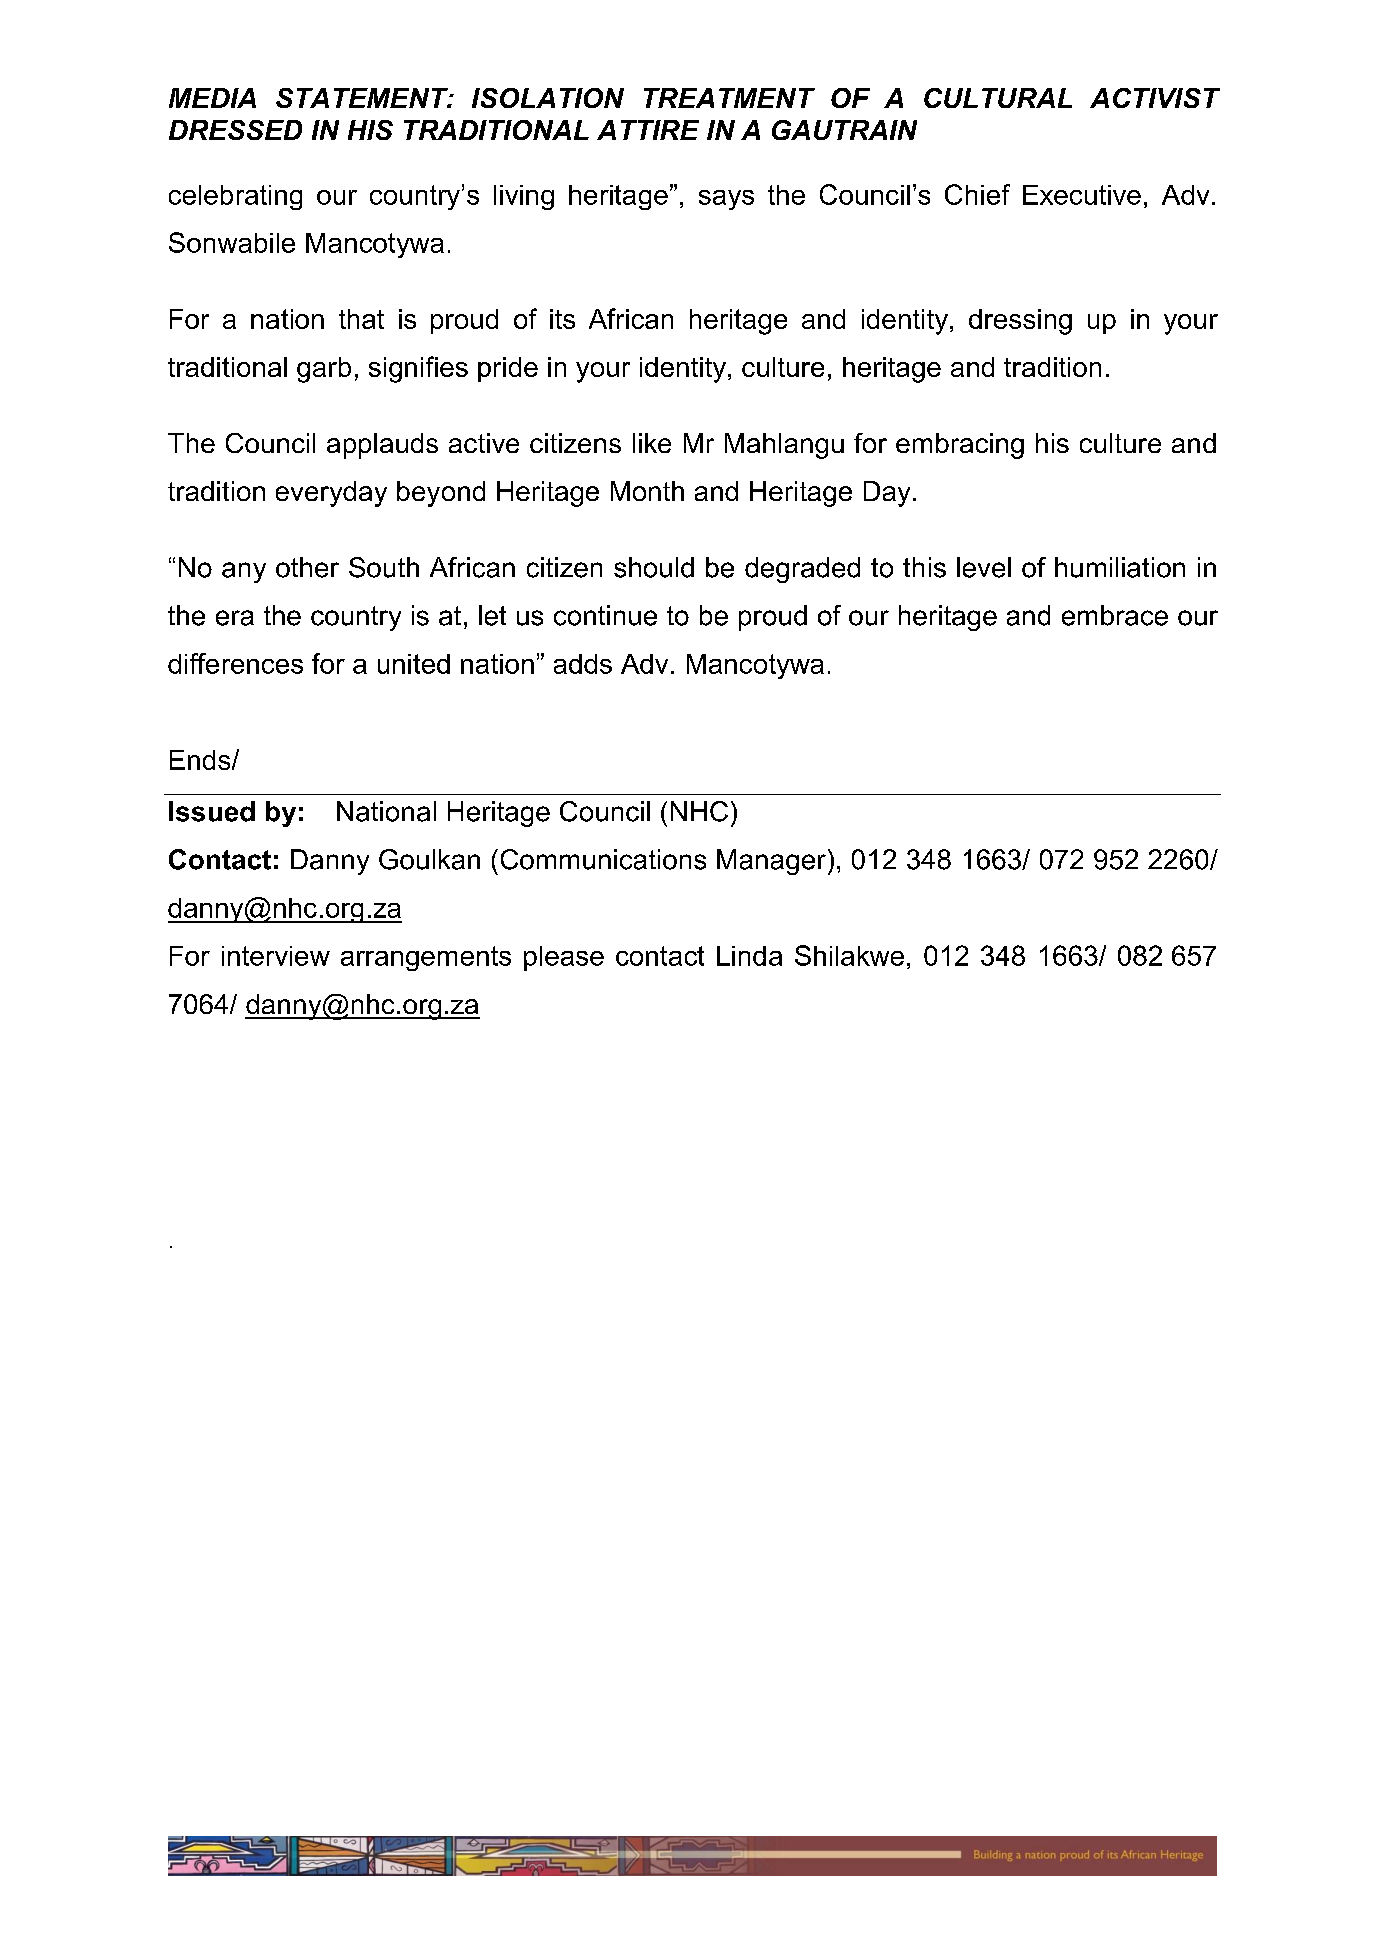  Describe the element at coordinates (1115, 615) in the screenshot. I see `embrace` at that location.
